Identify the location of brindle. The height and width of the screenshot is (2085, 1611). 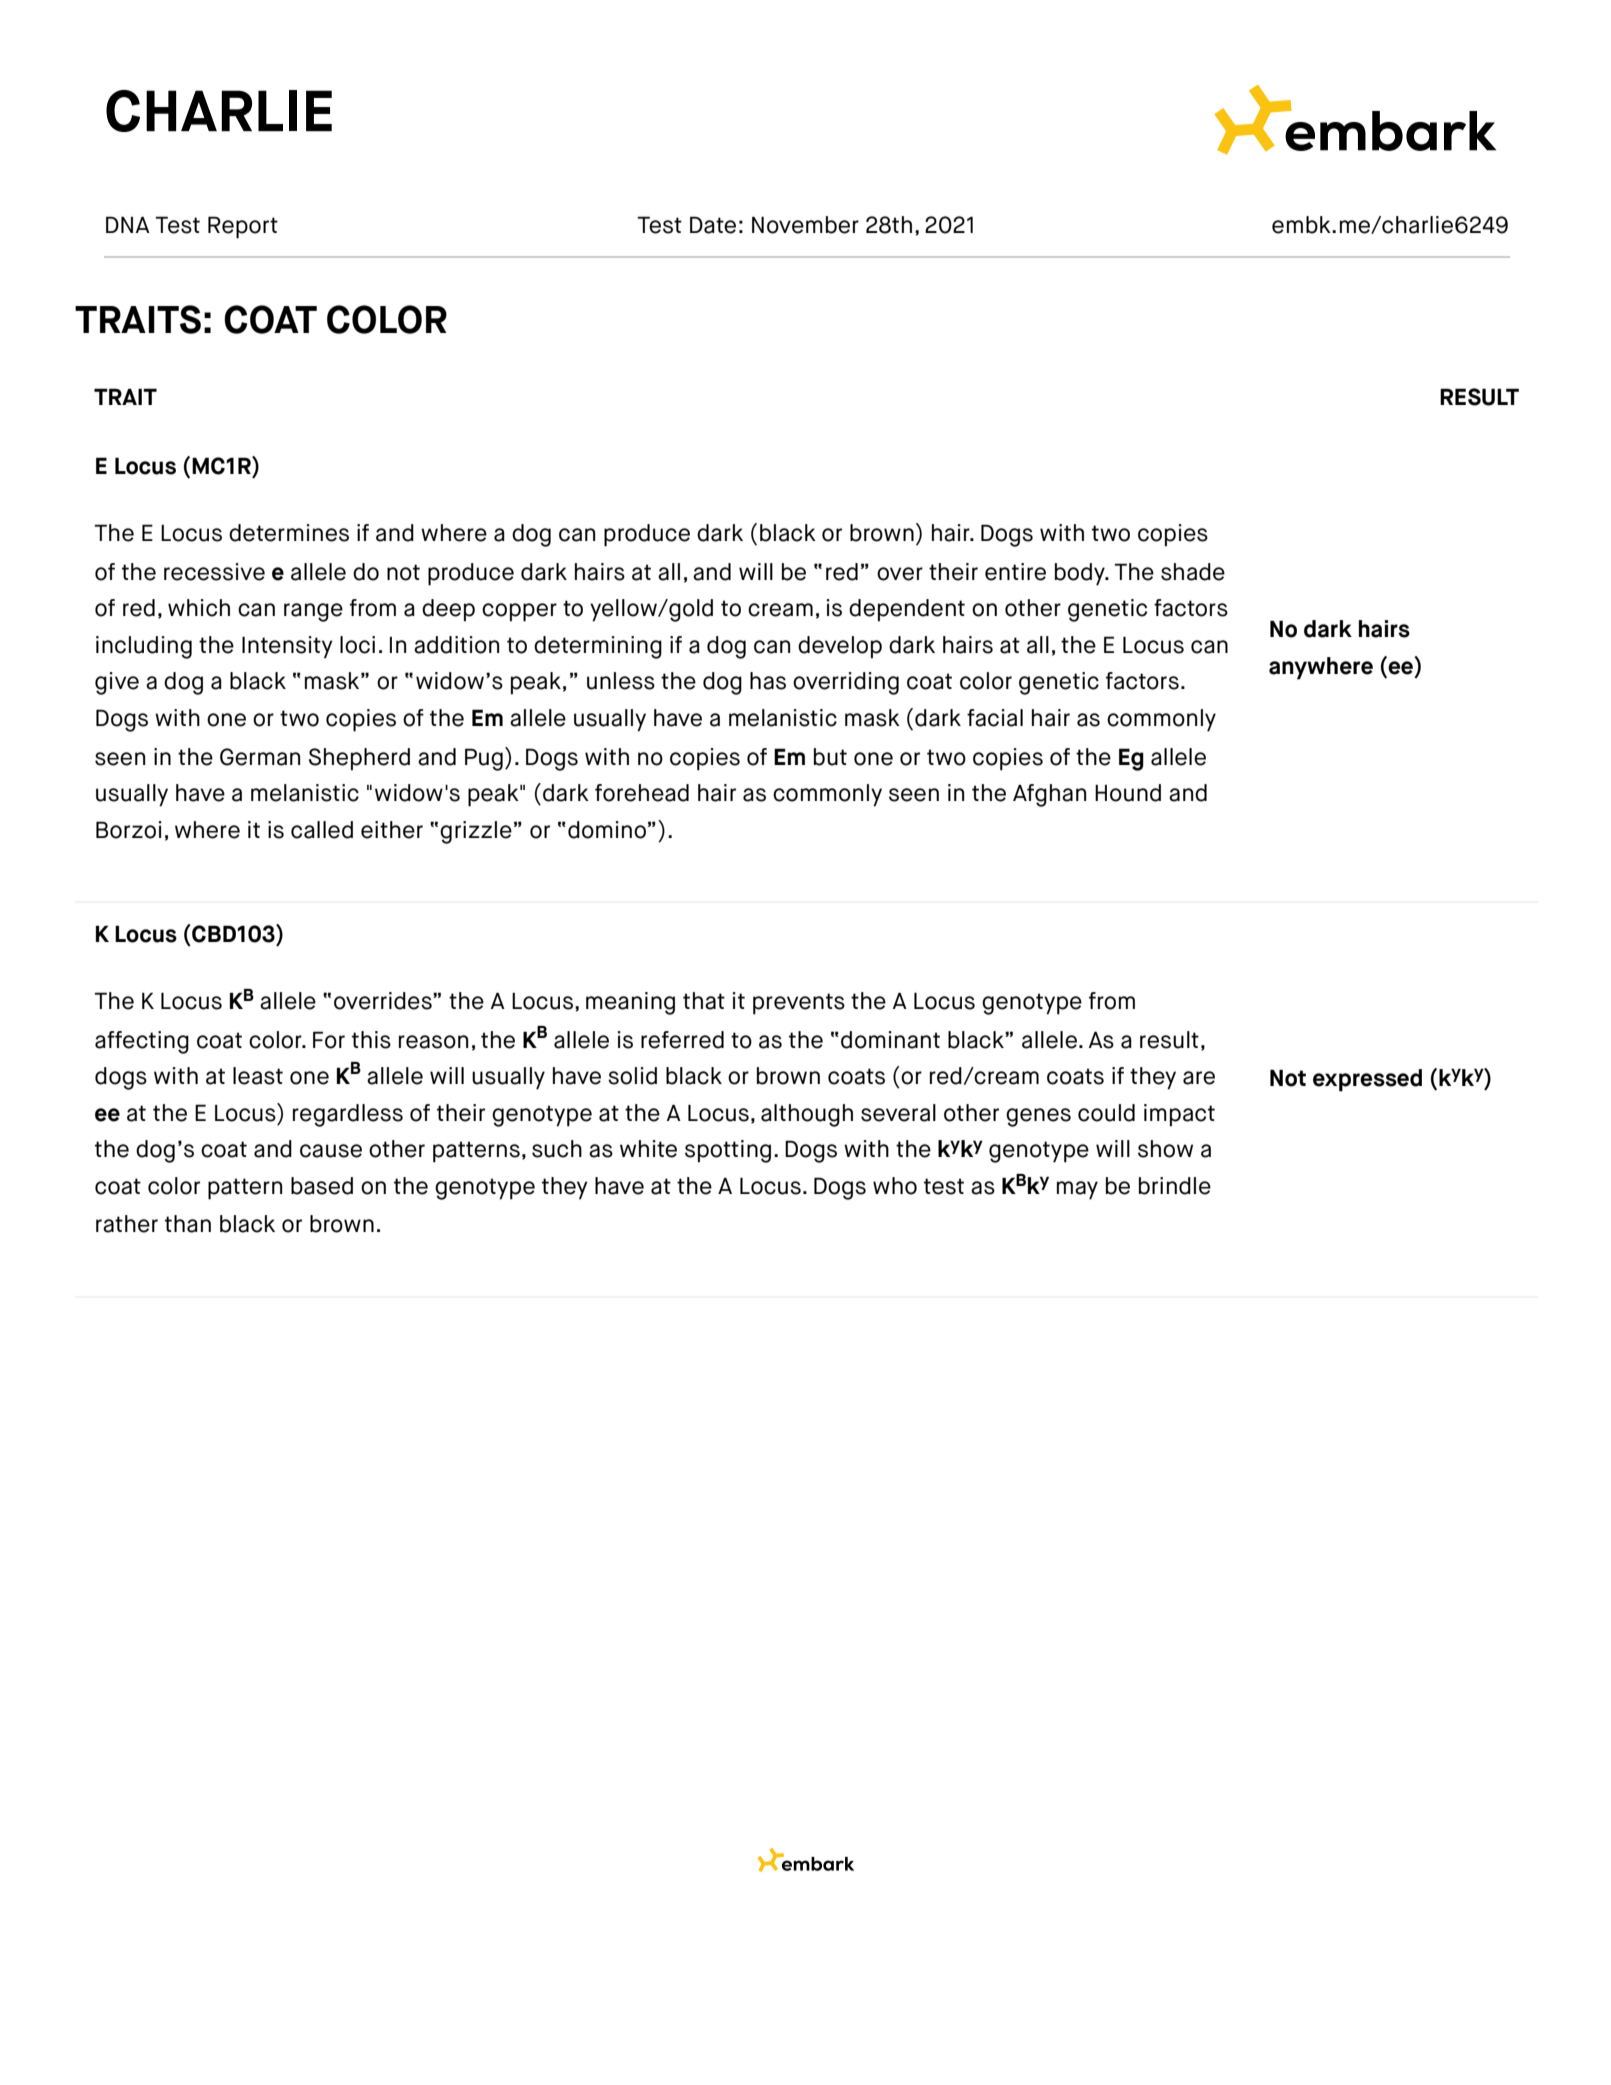
(1175, 1186).
